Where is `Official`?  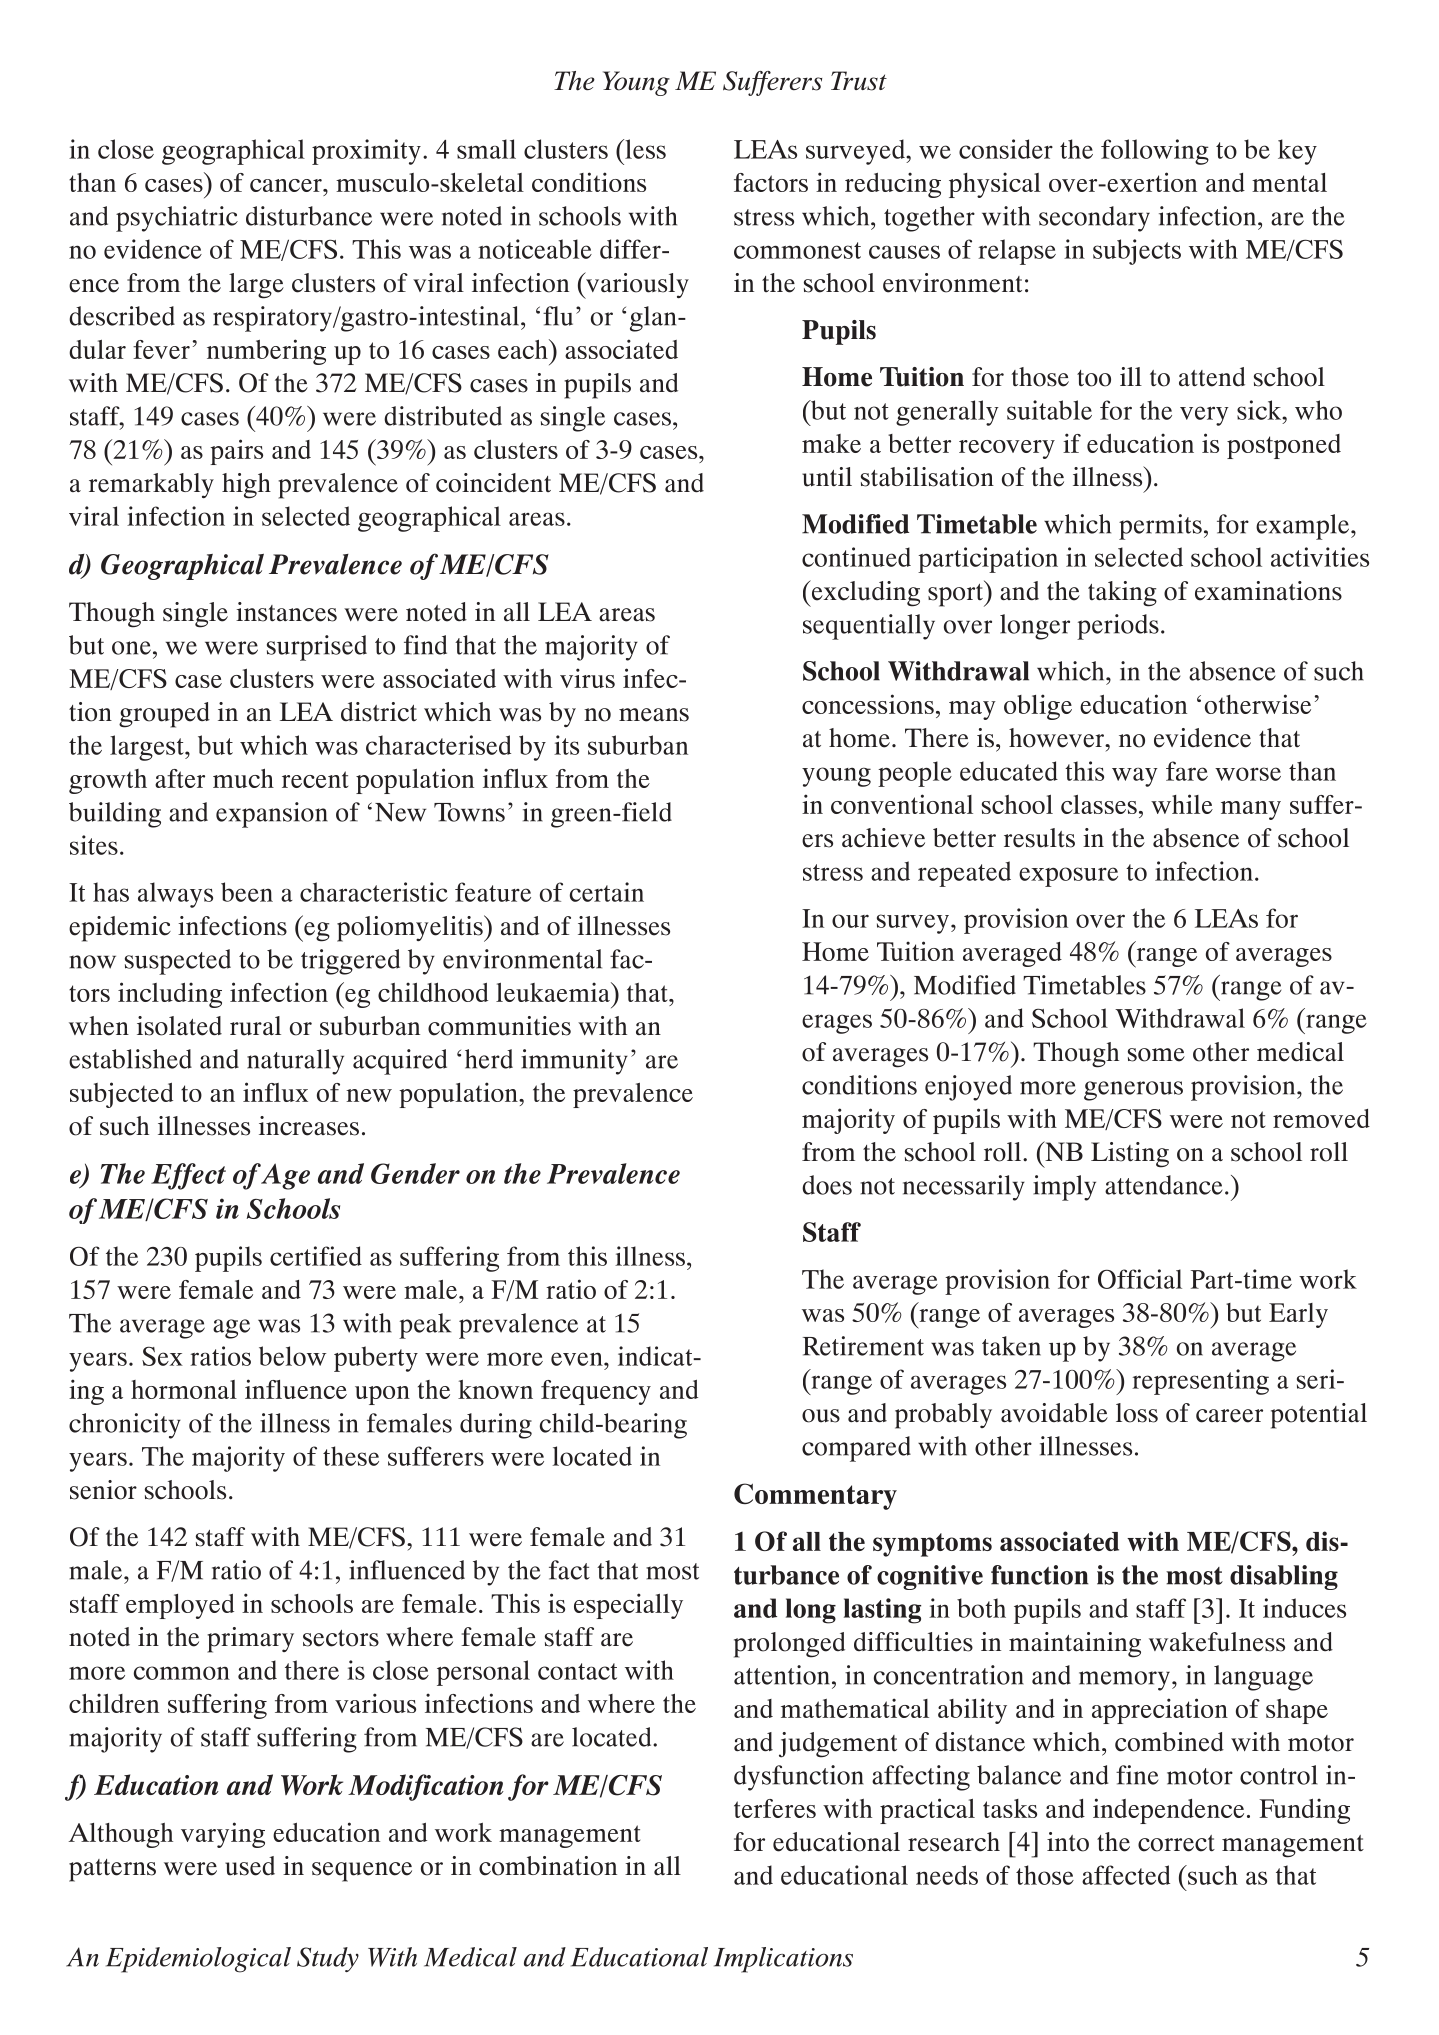
Official is located at coordinates (1140, 1279).
